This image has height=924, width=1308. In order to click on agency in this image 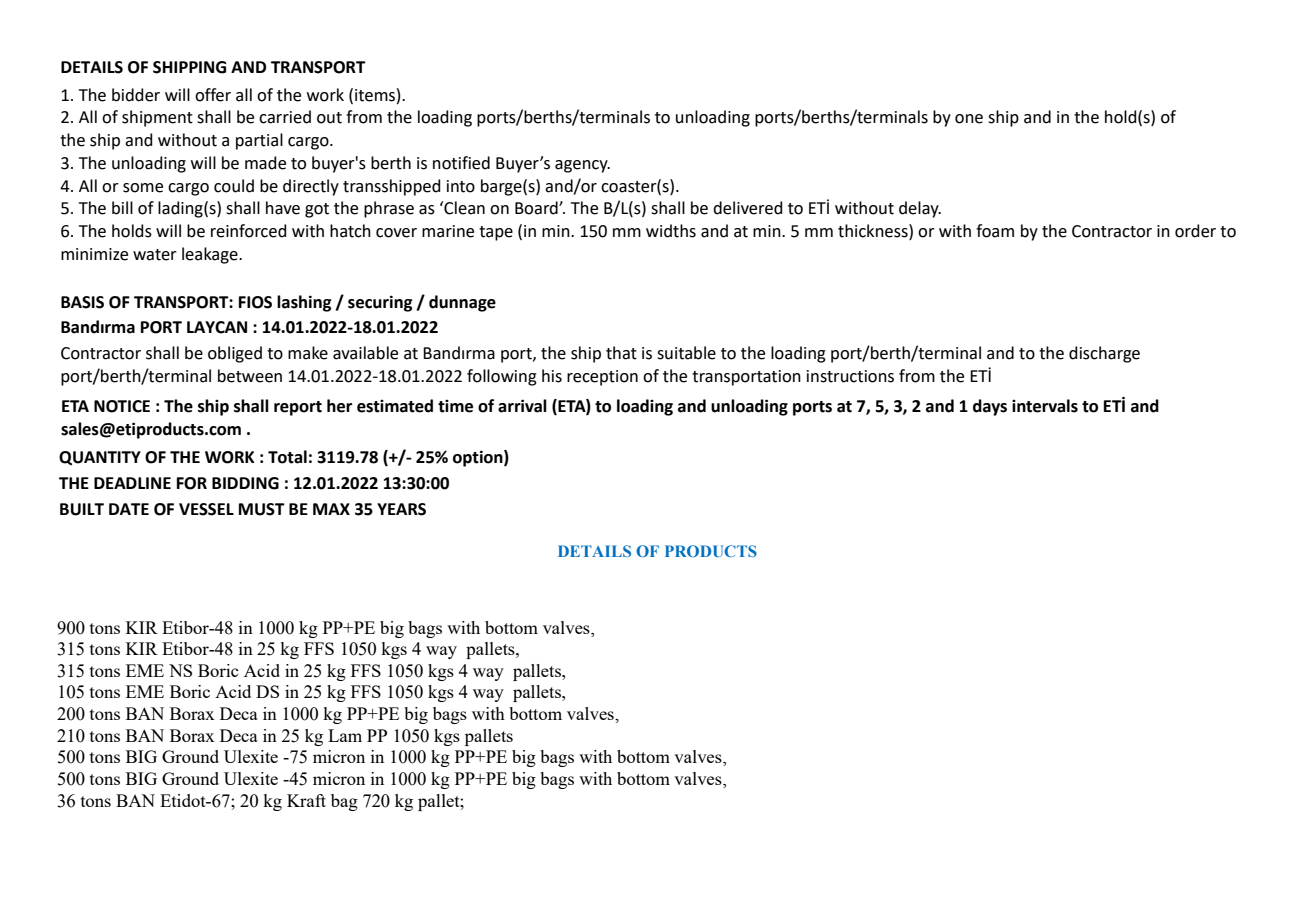, I will do `click(582, 166)`.
